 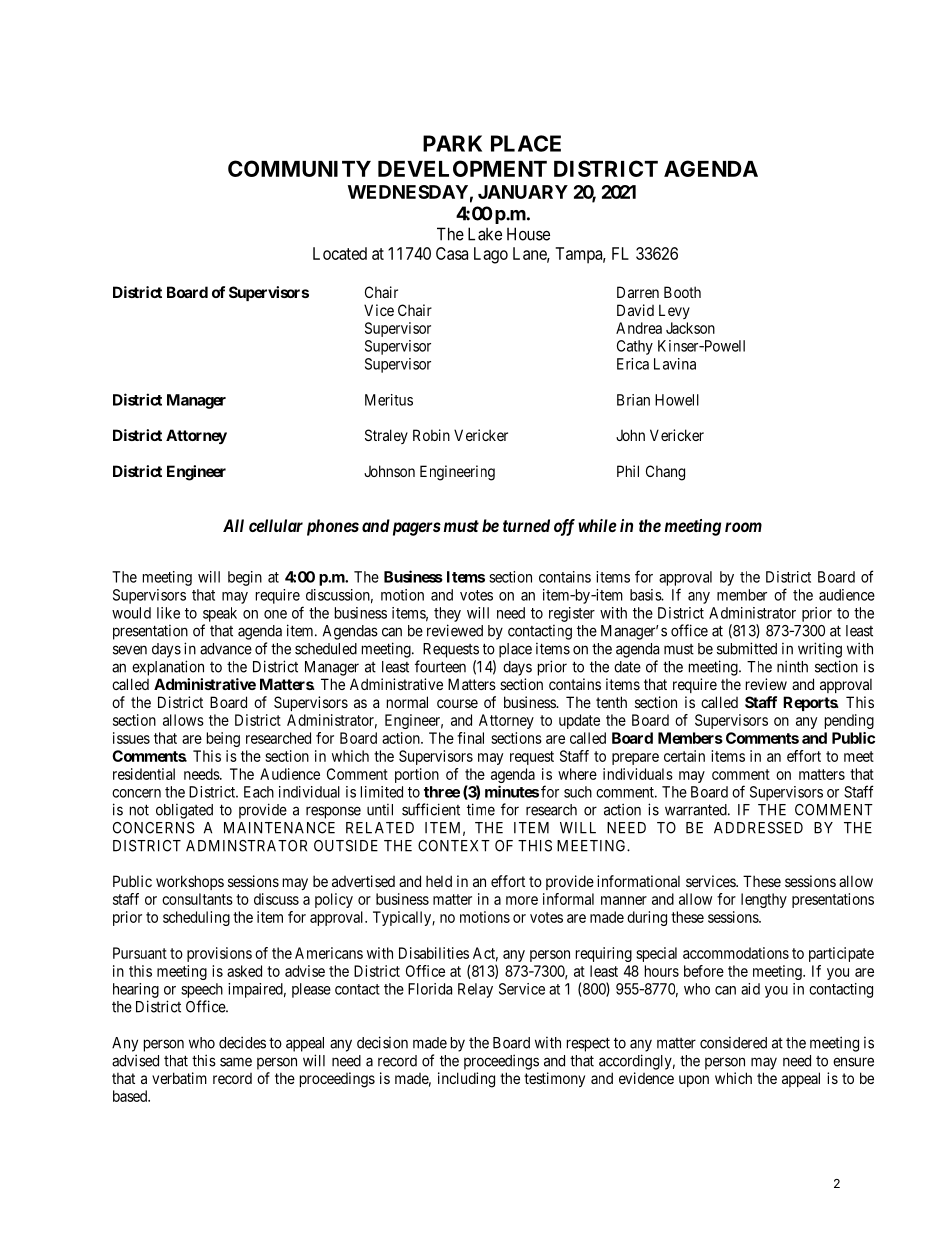 What do you see at coordinates (690, 328) in the screenshot?
I see `Jackson` at bounding box center [690, 328].
